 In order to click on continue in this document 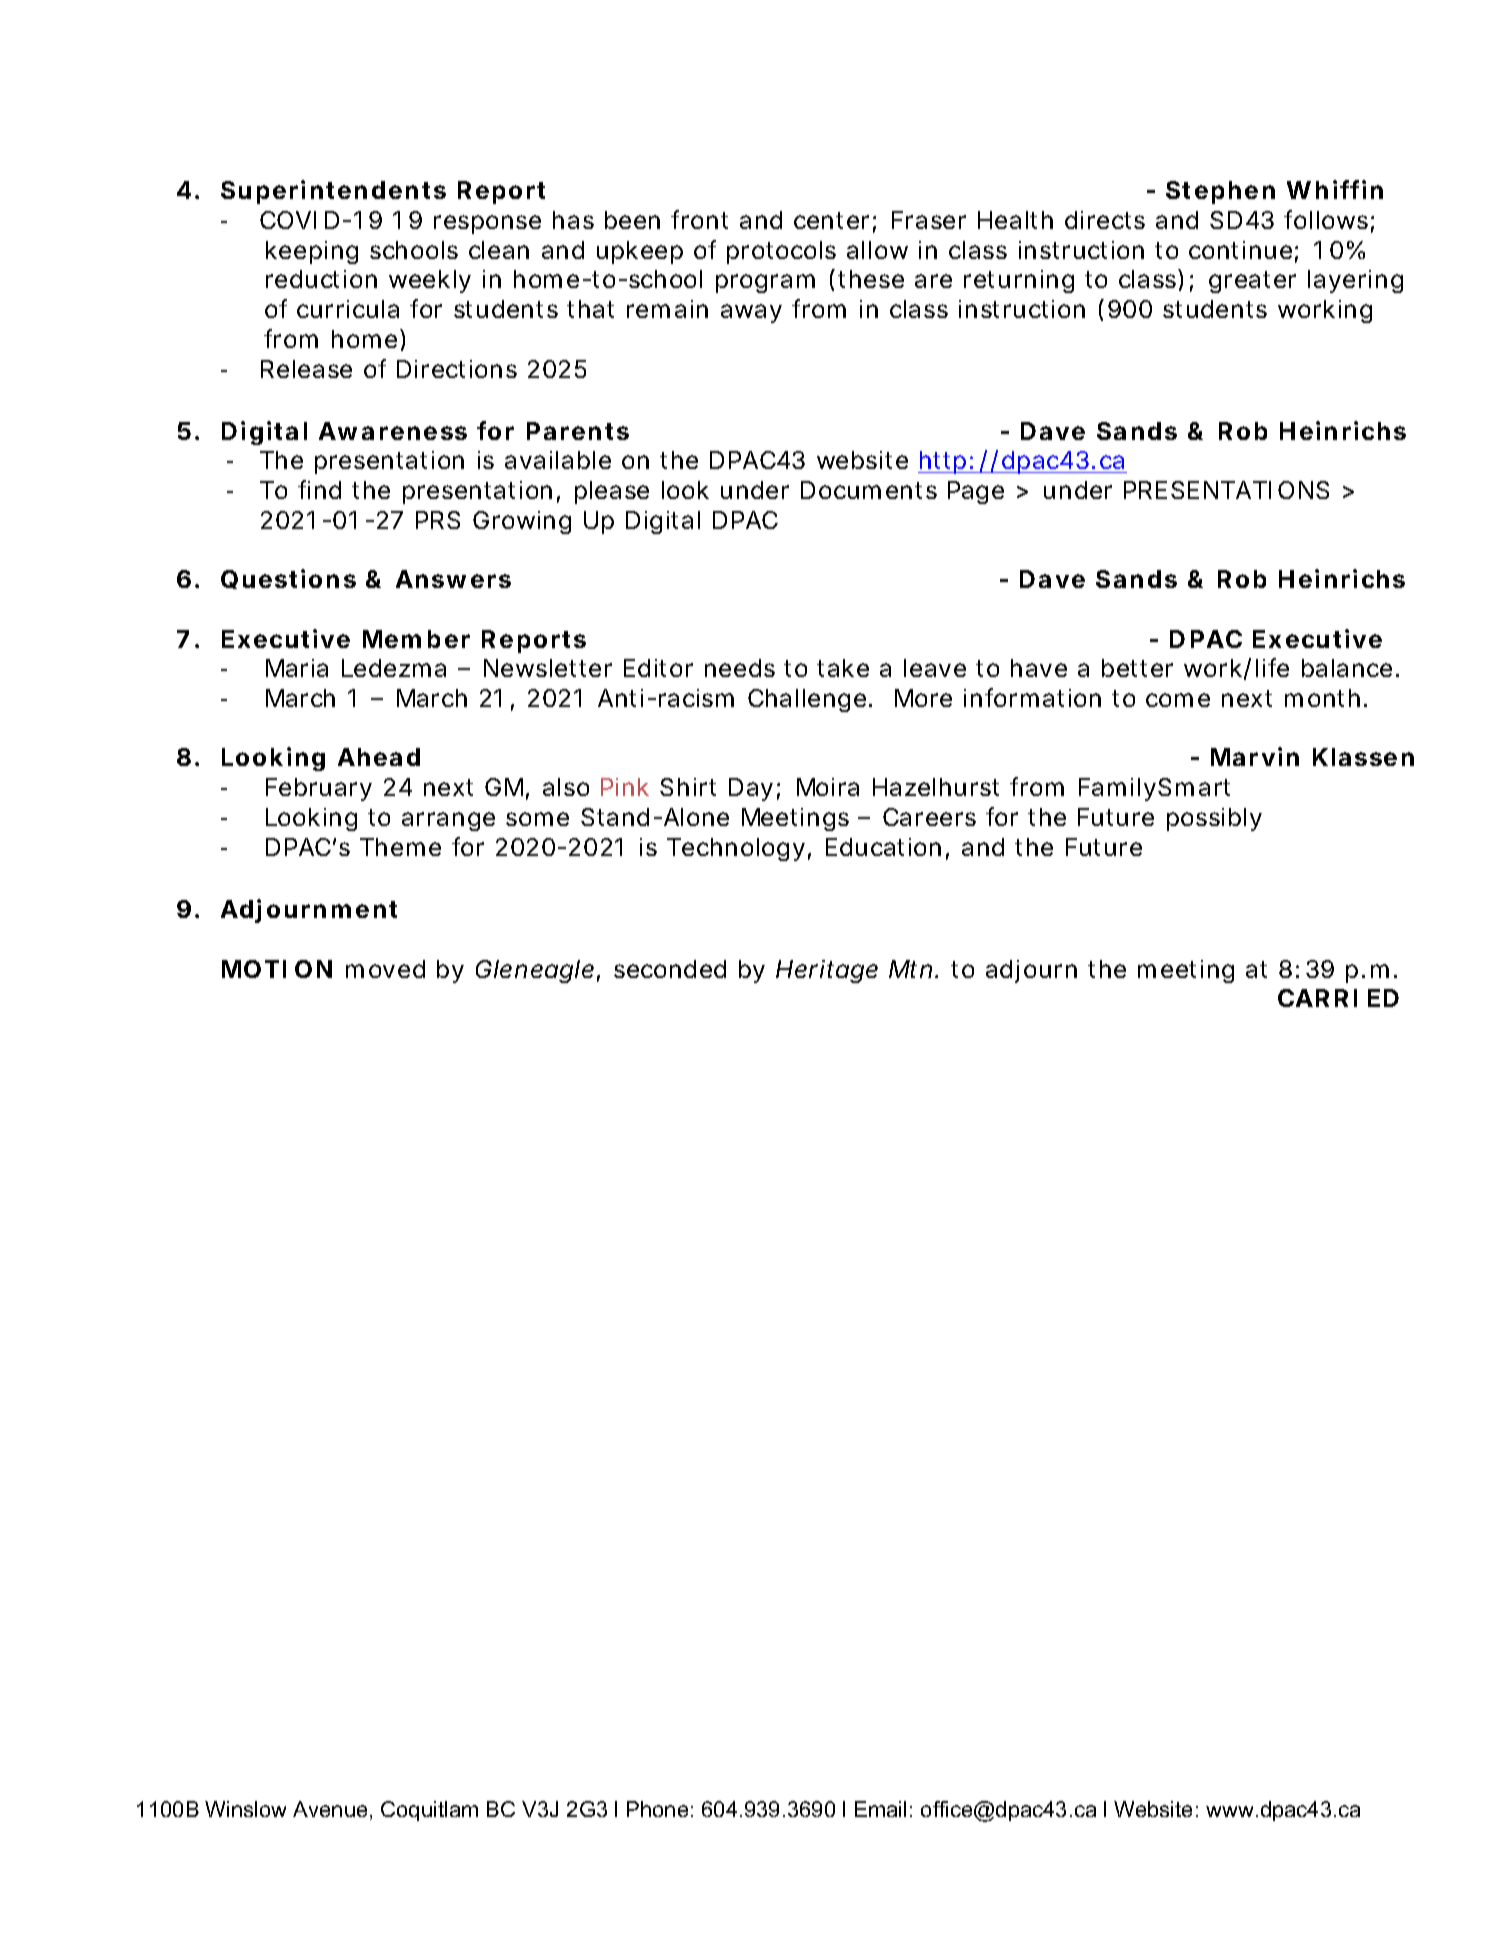, I will do `click(1240, 250)`.
